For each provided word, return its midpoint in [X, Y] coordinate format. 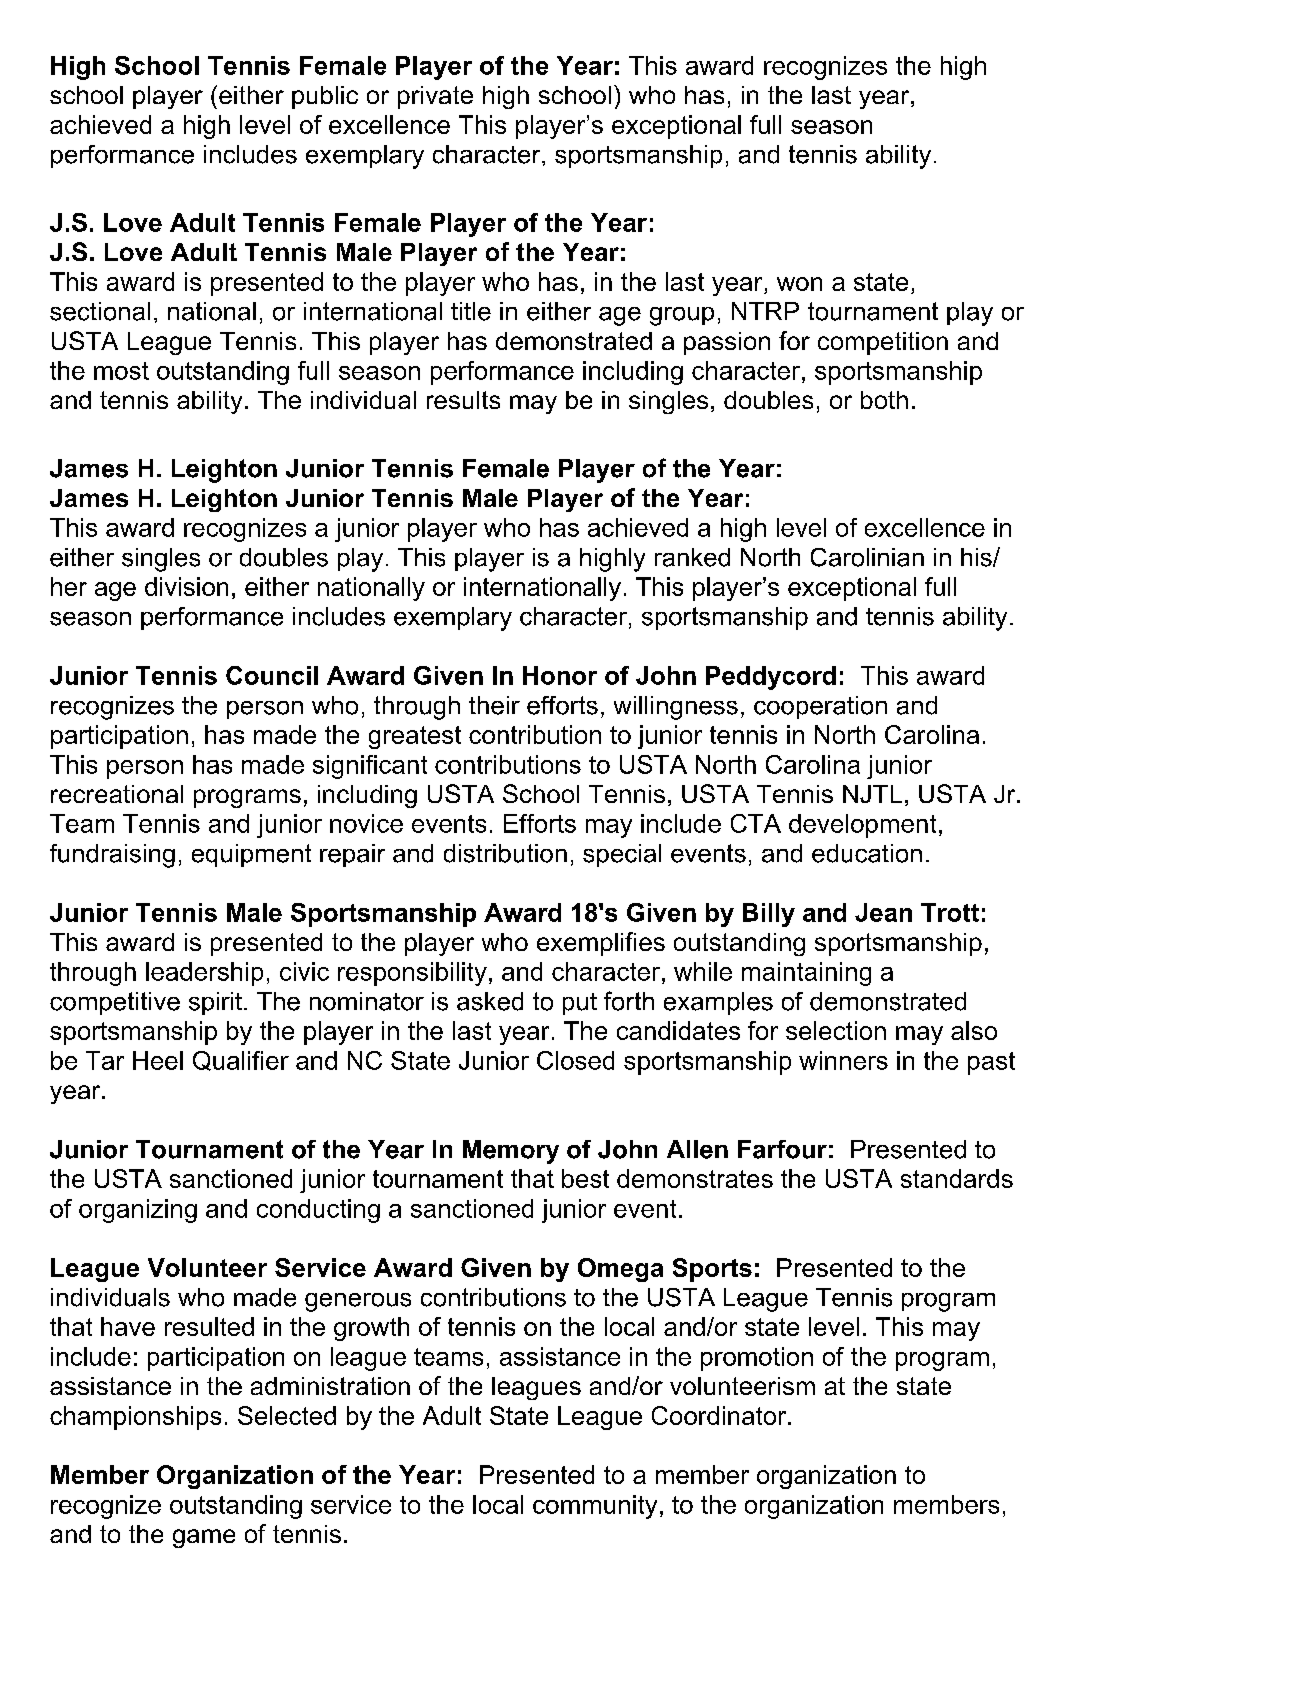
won [799, 284]
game [204, 1538]
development [862, 826]
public [325, 97]
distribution [505, 853]
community [595, 1507]
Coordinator [720, 1415]
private [435, 97]
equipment [251, 855]
